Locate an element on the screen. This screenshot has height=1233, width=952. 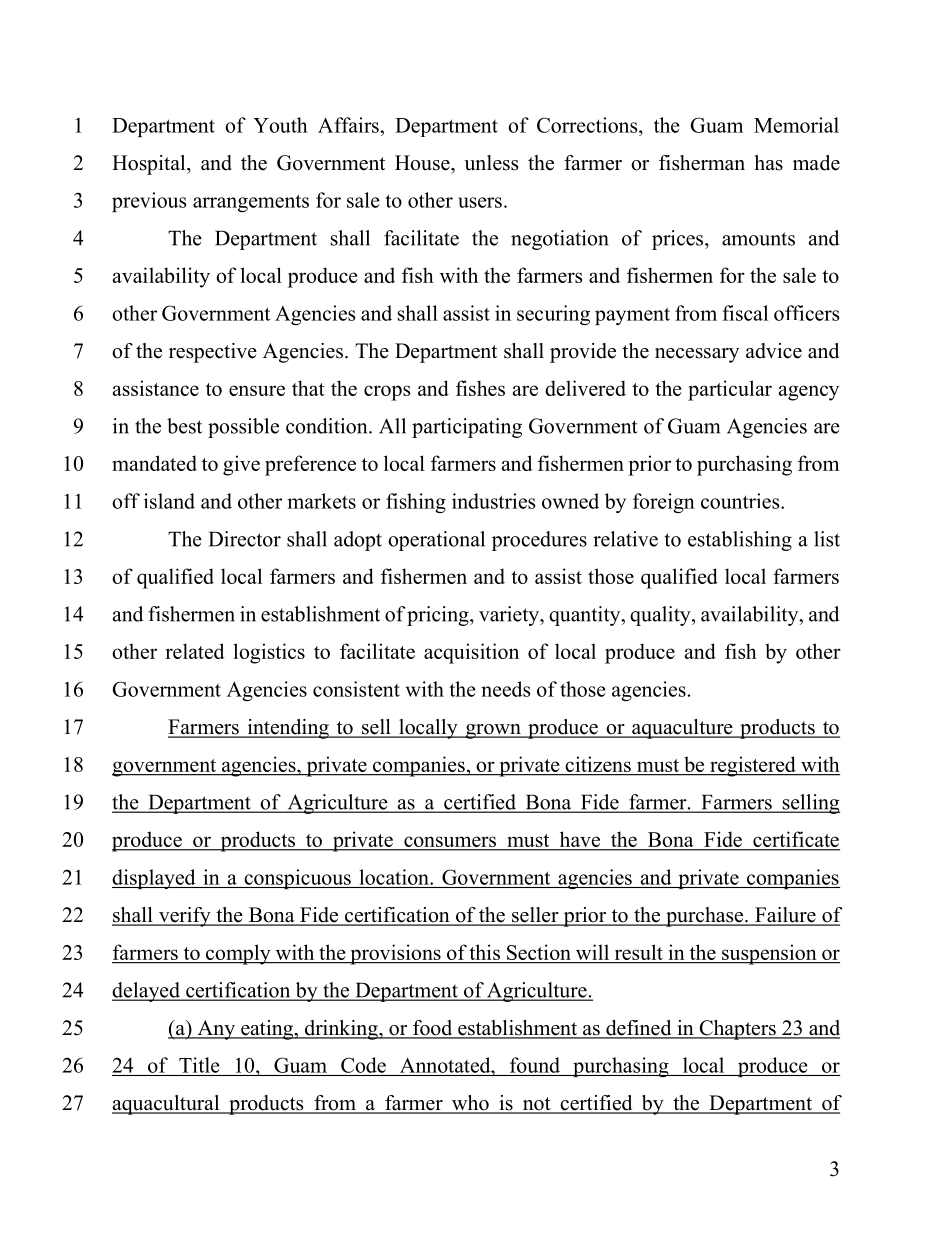
related is located at coordinates (194, 651).
